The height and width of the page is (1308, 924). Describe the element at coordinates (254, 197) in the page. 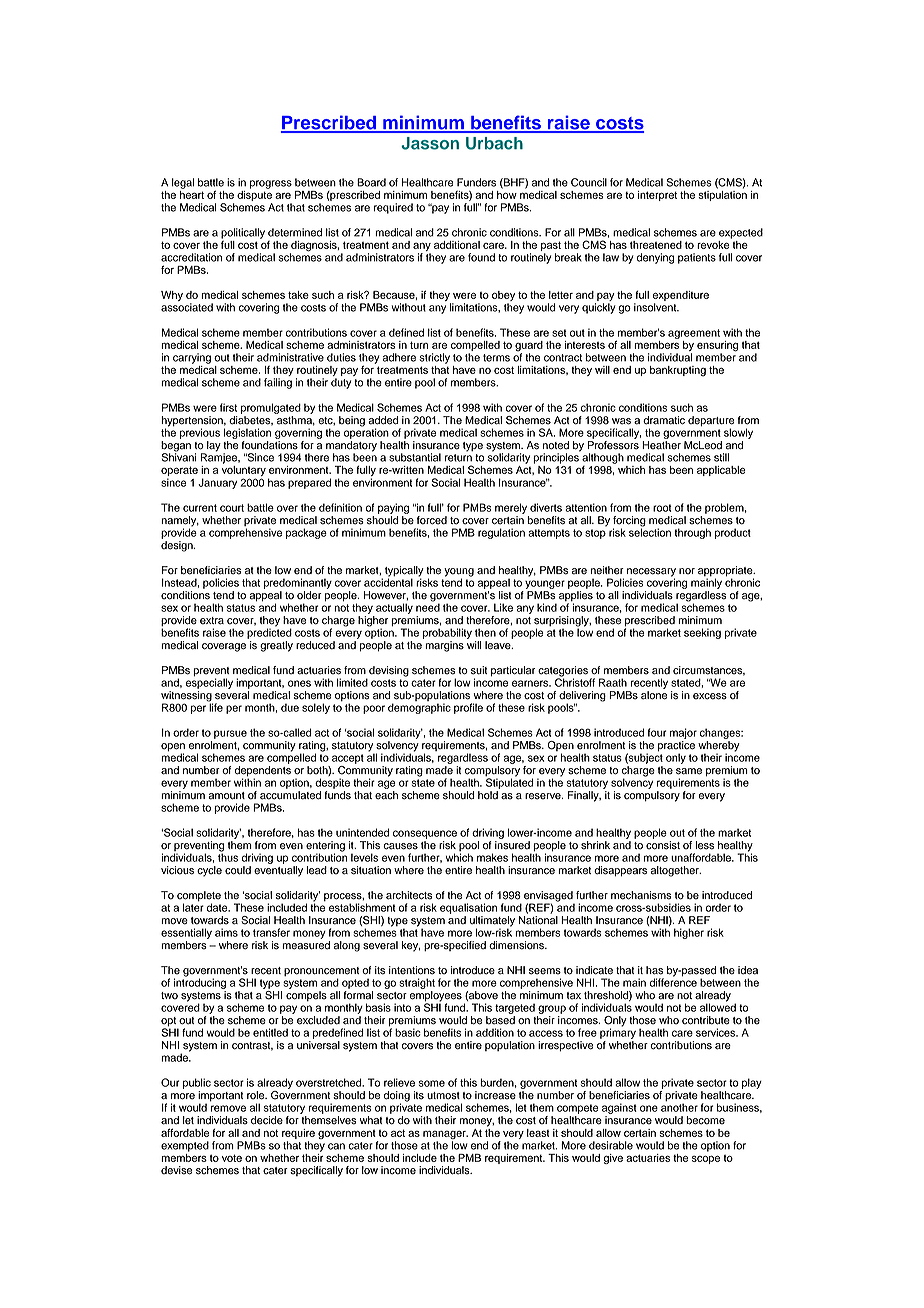

I see `dispute` at that location.
